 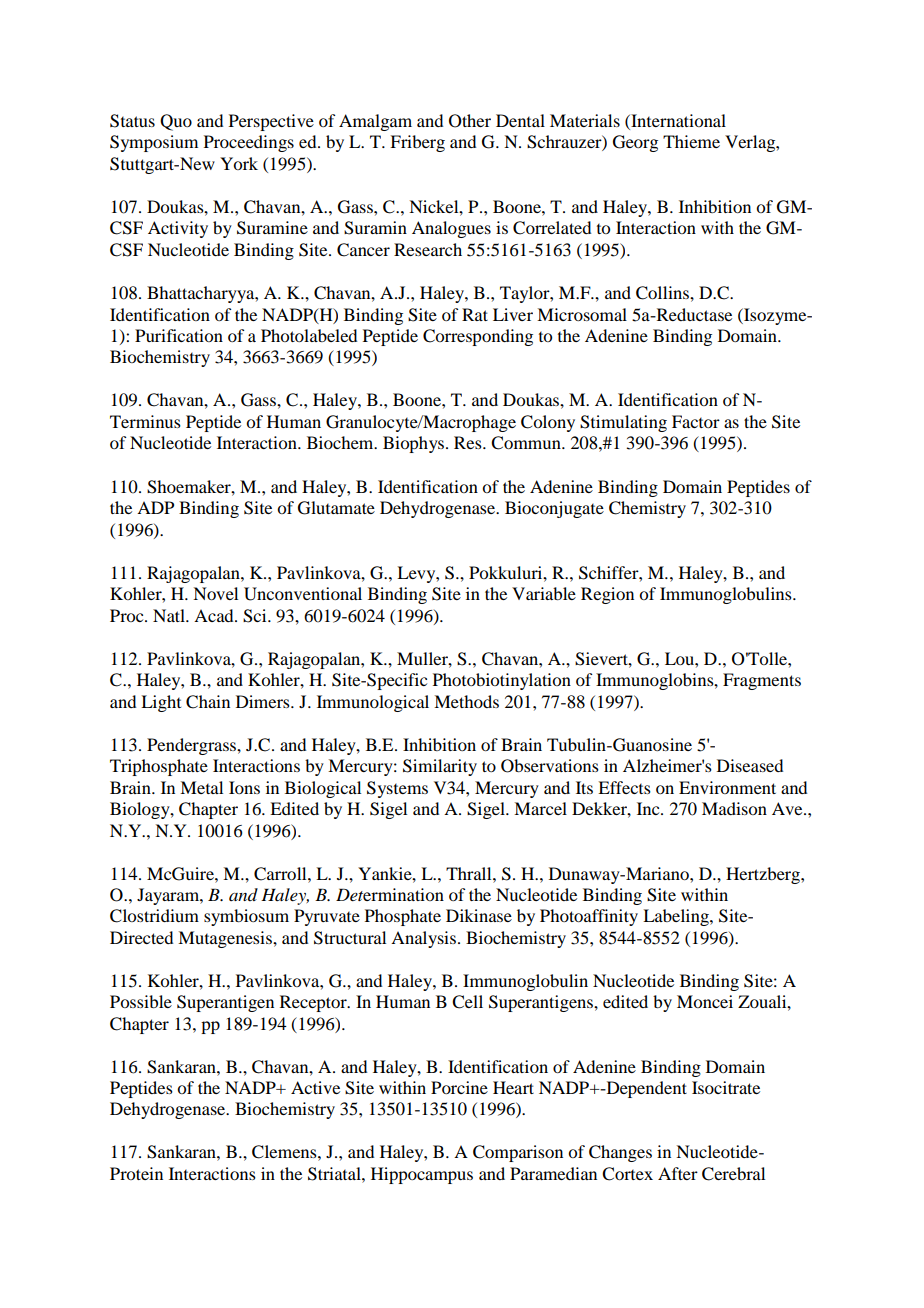 I want to click on Biophys, so click(x=413, y=444).
